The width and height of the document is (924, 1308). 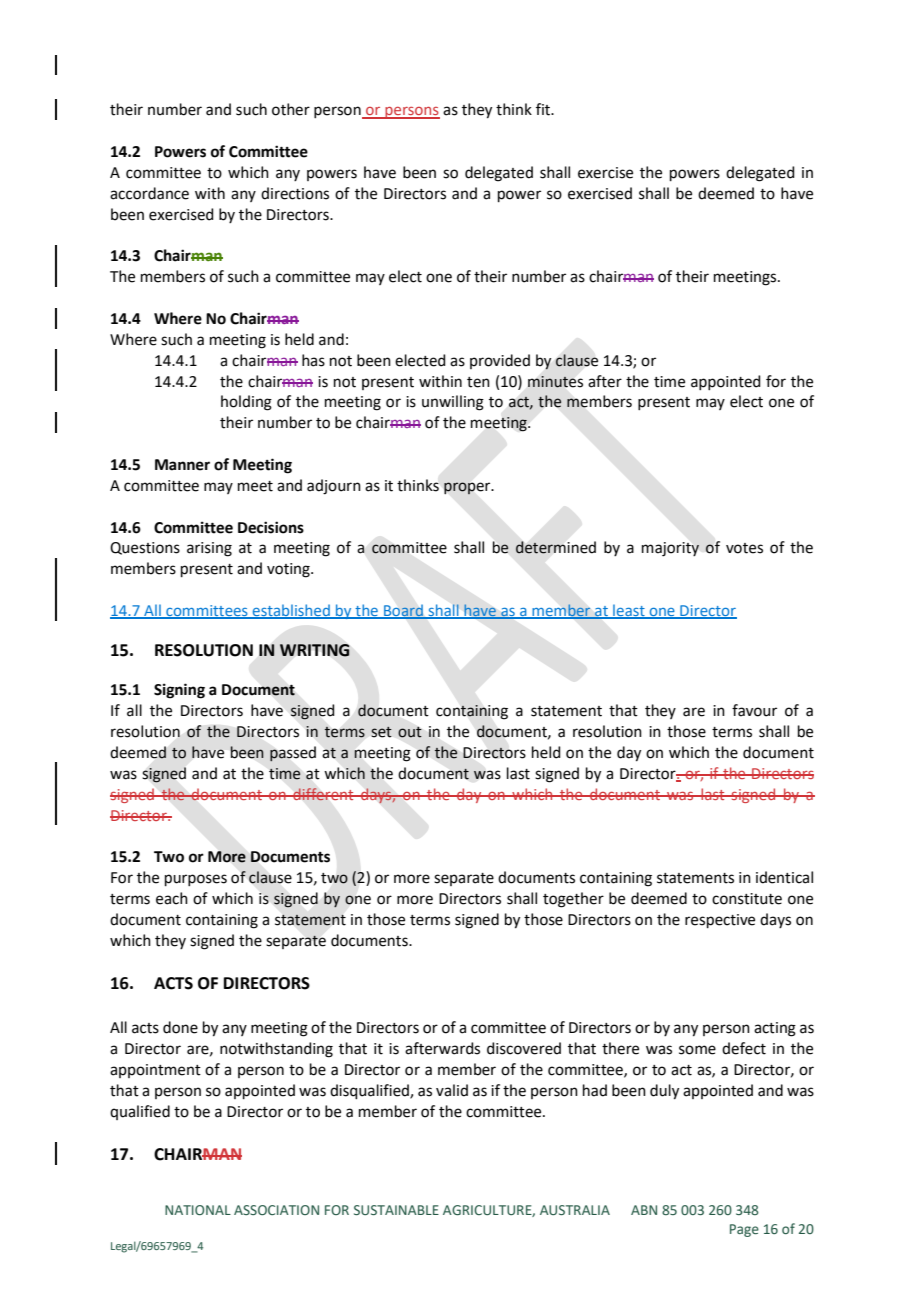 What do you see at coordinates (754, 710) in the document?
I see `favour` at bounding box center [754, 710].
